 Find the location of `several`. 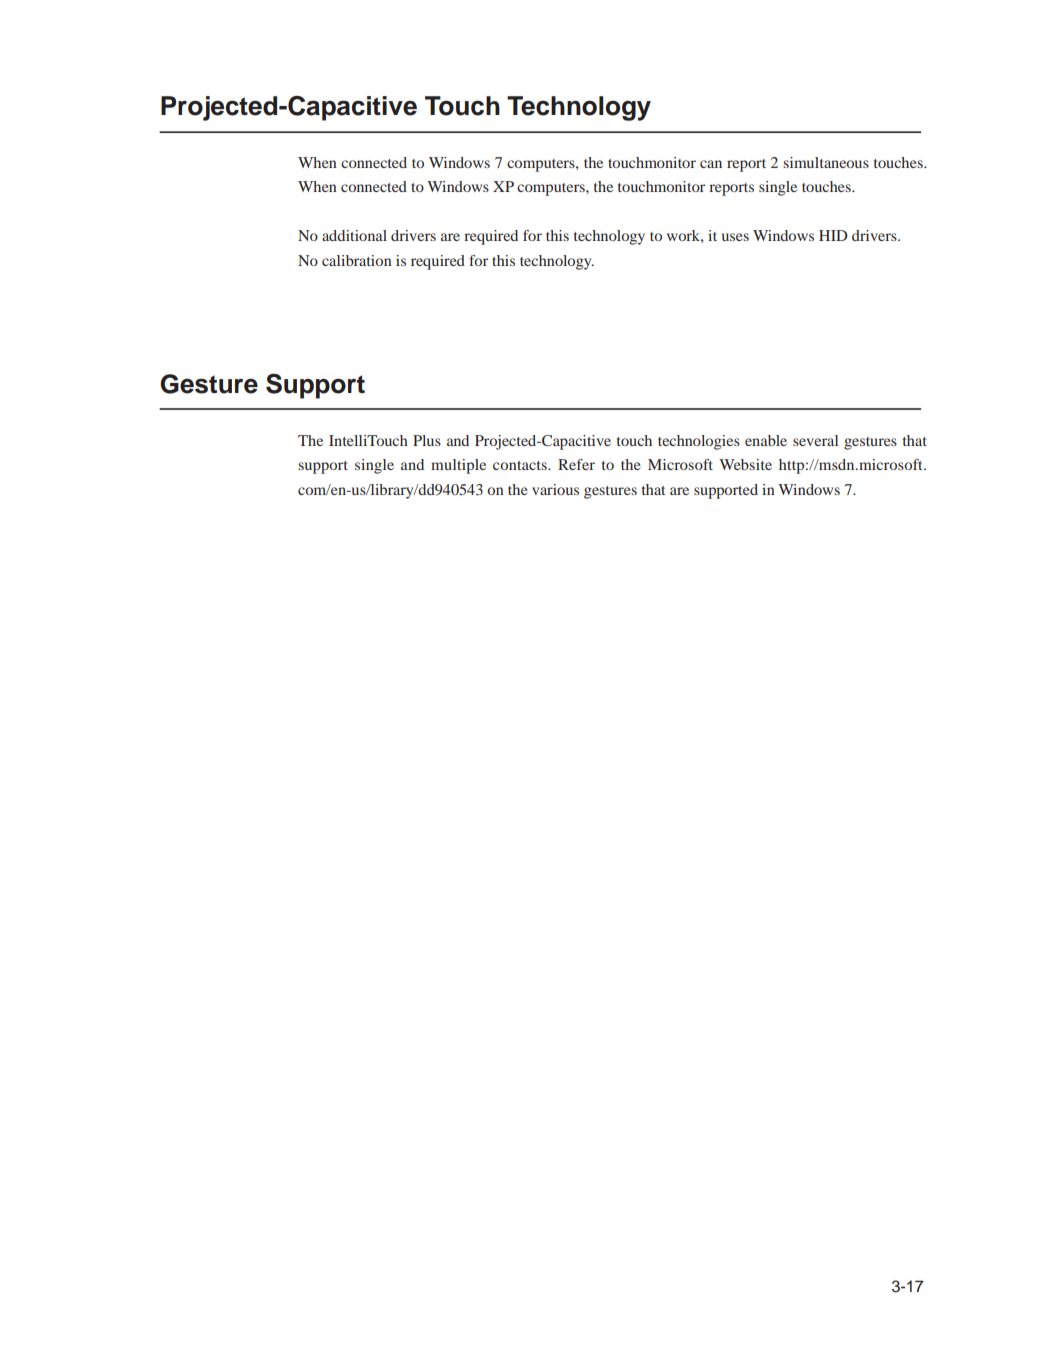

several is located at coordinates (815, 440).
